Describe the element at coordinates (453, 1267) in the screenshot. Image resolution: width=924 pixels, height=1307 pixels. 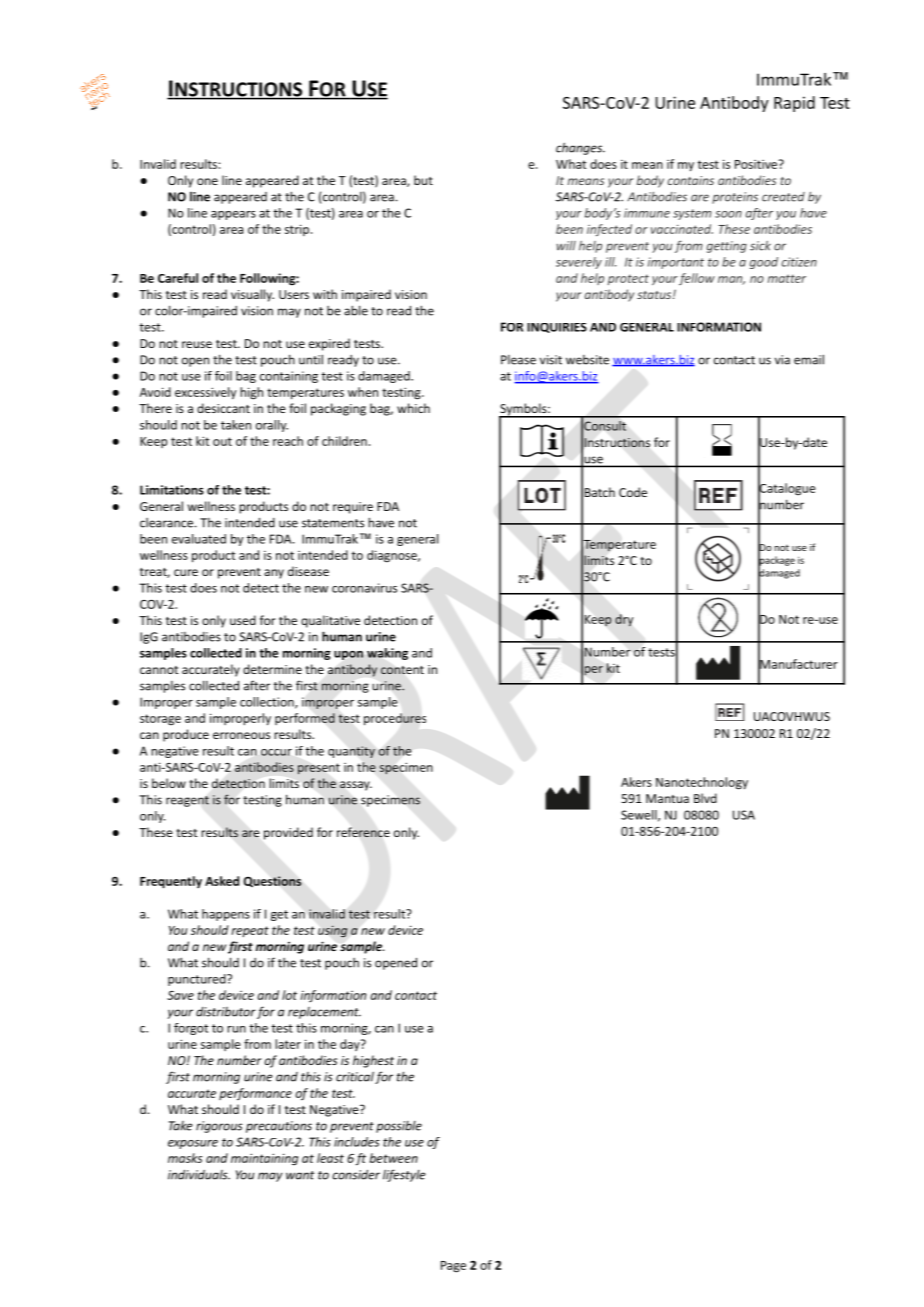
I see `Page` at that location.
